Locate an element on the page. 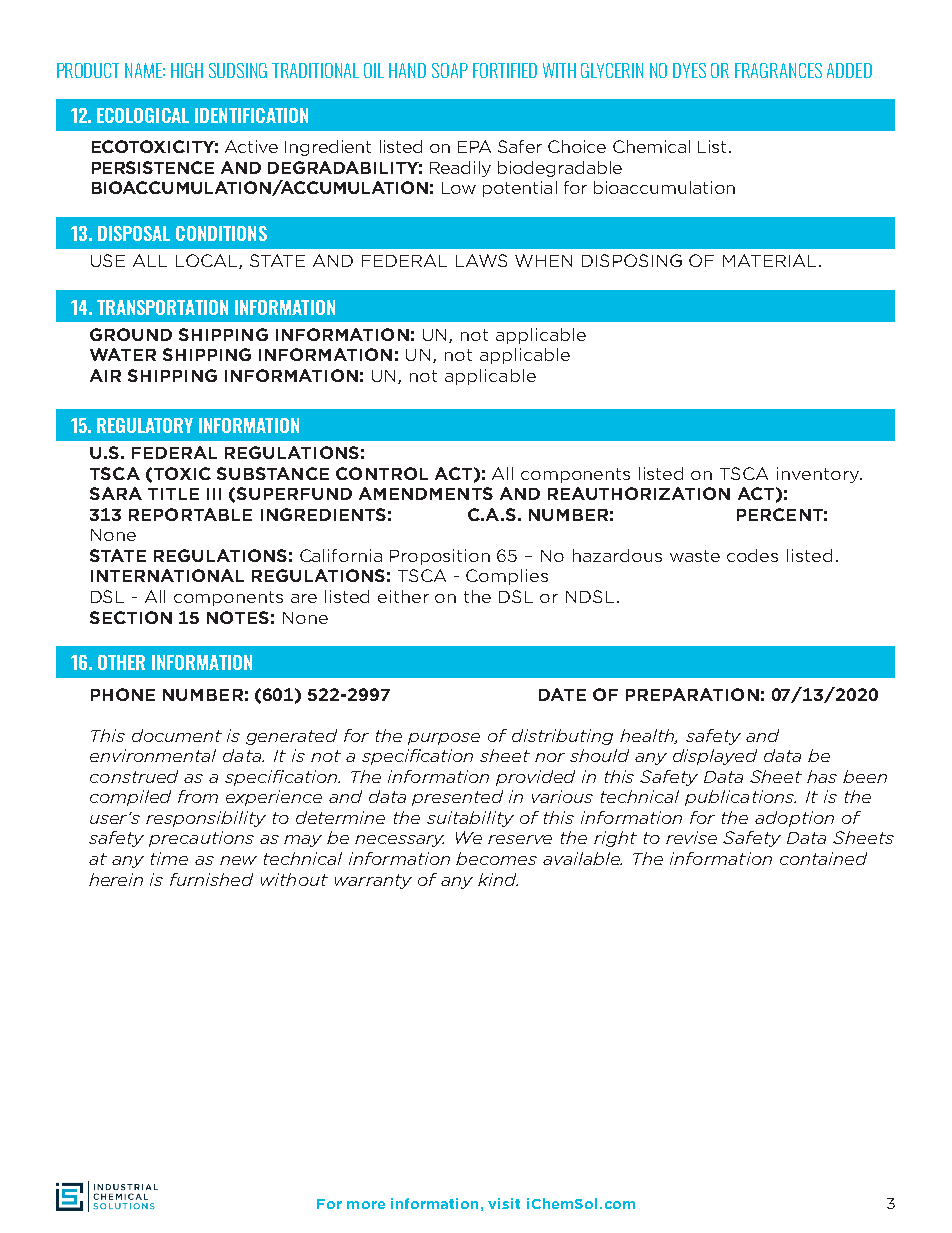 The image size is (952, 1233). inventory is located at coordinates (819, 475).
